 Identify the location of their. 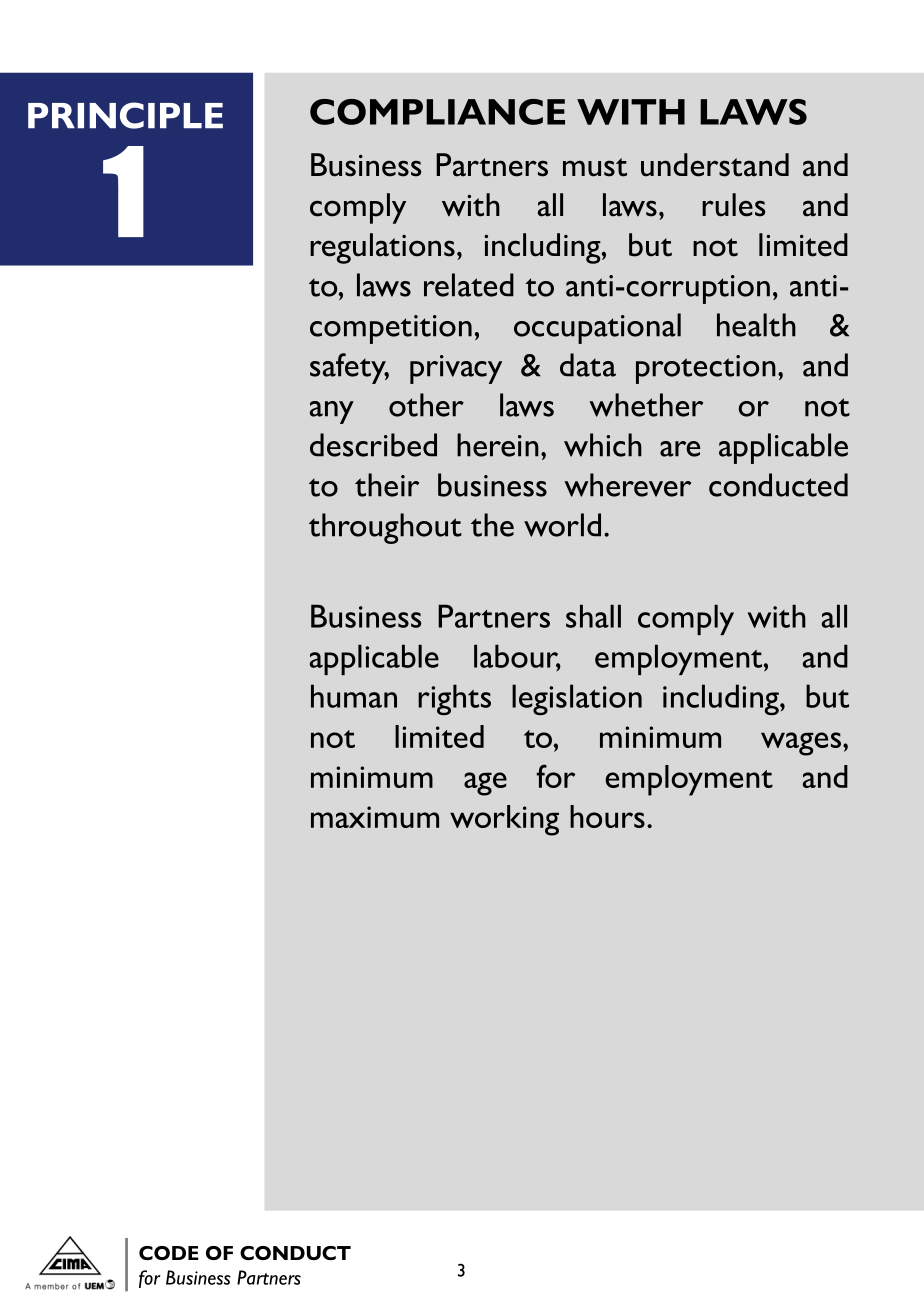
(387, 485).
